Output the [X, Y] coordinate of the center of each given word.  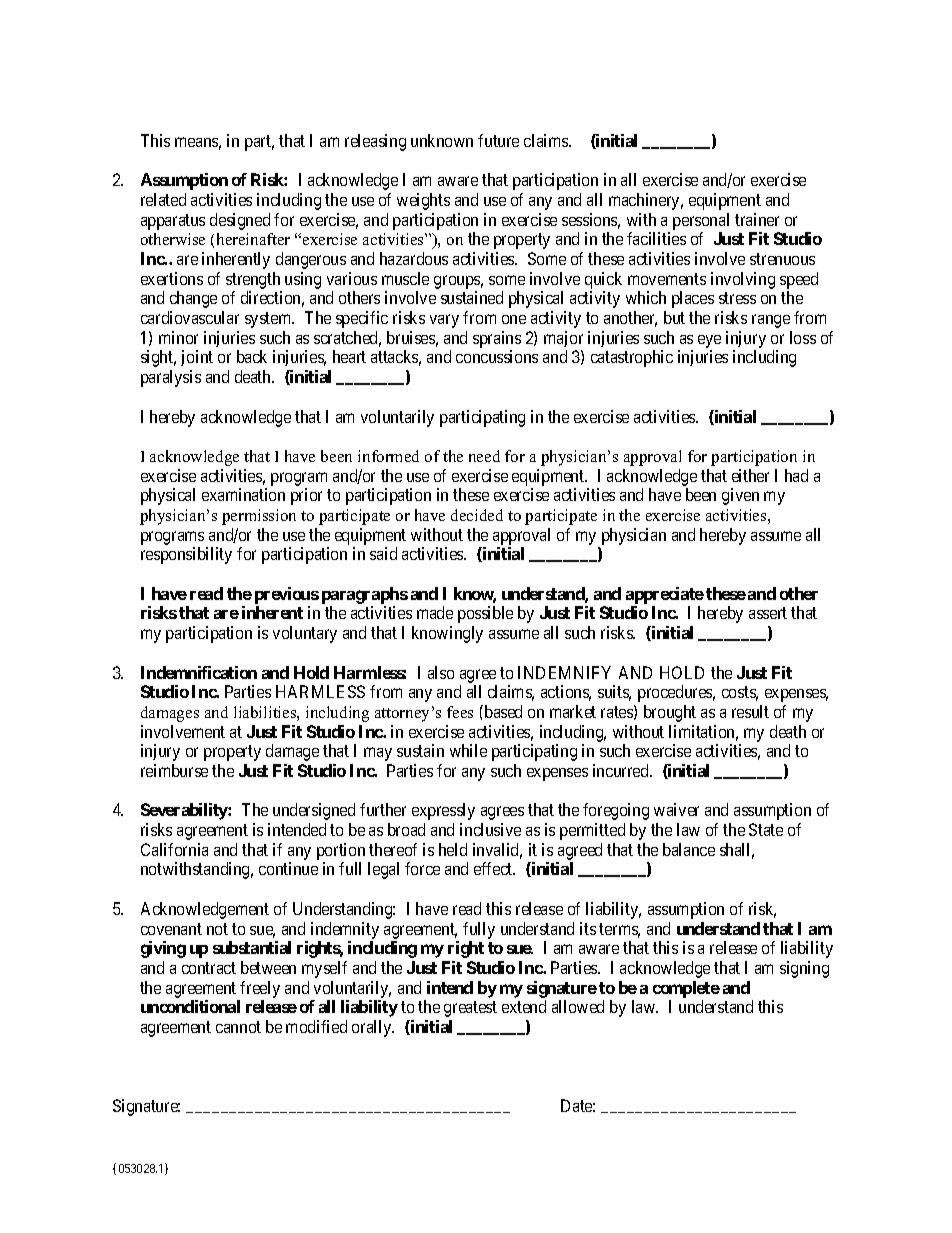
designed [240, 221]
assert [768, 613]
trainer [757, 219]
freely [260, 989]
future [498, 140]
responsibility [186, 555]
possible [485, 614]
